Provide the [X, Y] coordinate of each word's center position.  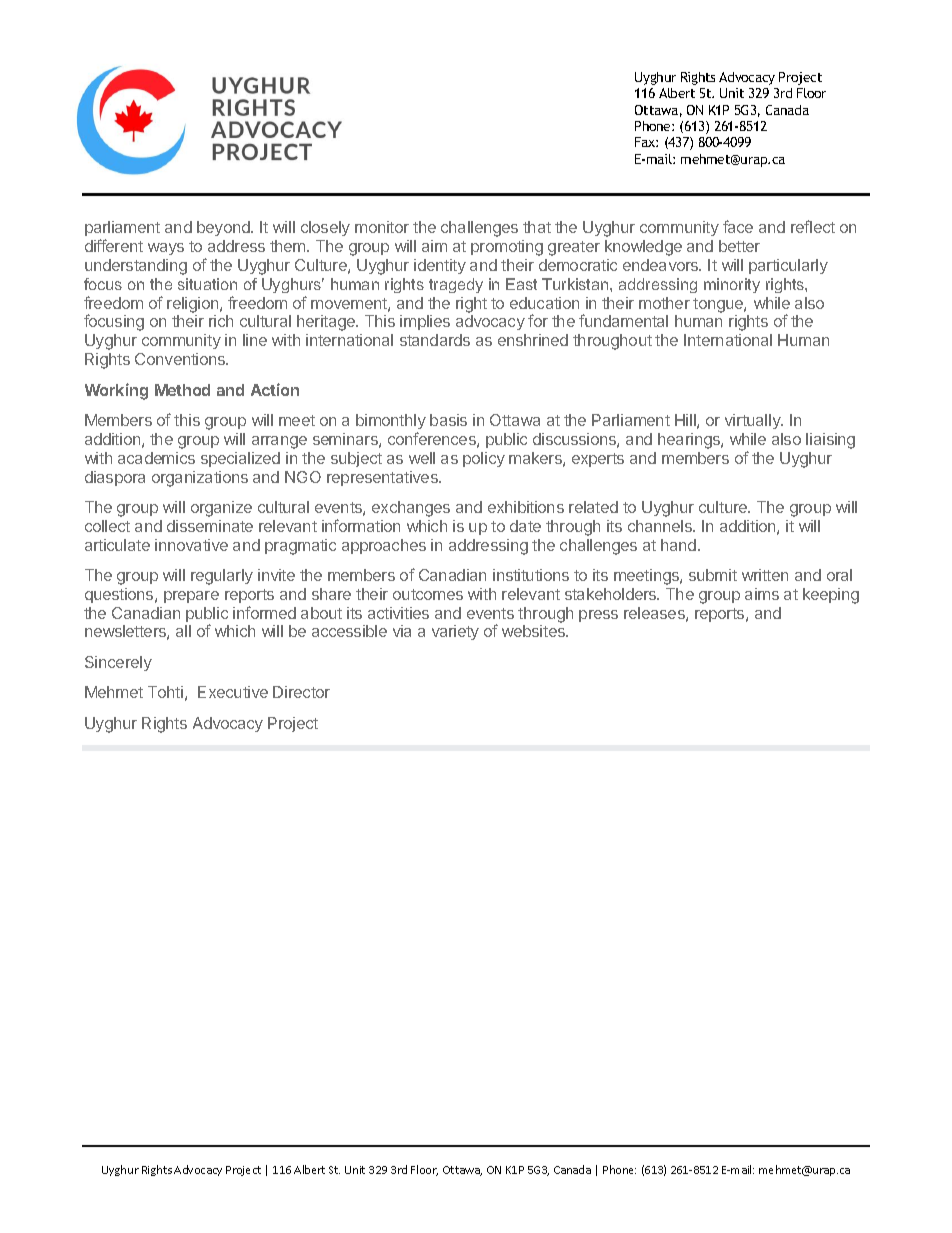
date [525, 526]
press [598, 616]
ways [166, 249]
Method [182, 390]
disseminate [210, 526]
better [739, 246]
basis [448, 420]
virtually [754, 421]
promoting [507, 248]
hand [680, 545]
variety [455, 632]
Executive [233, 692]
